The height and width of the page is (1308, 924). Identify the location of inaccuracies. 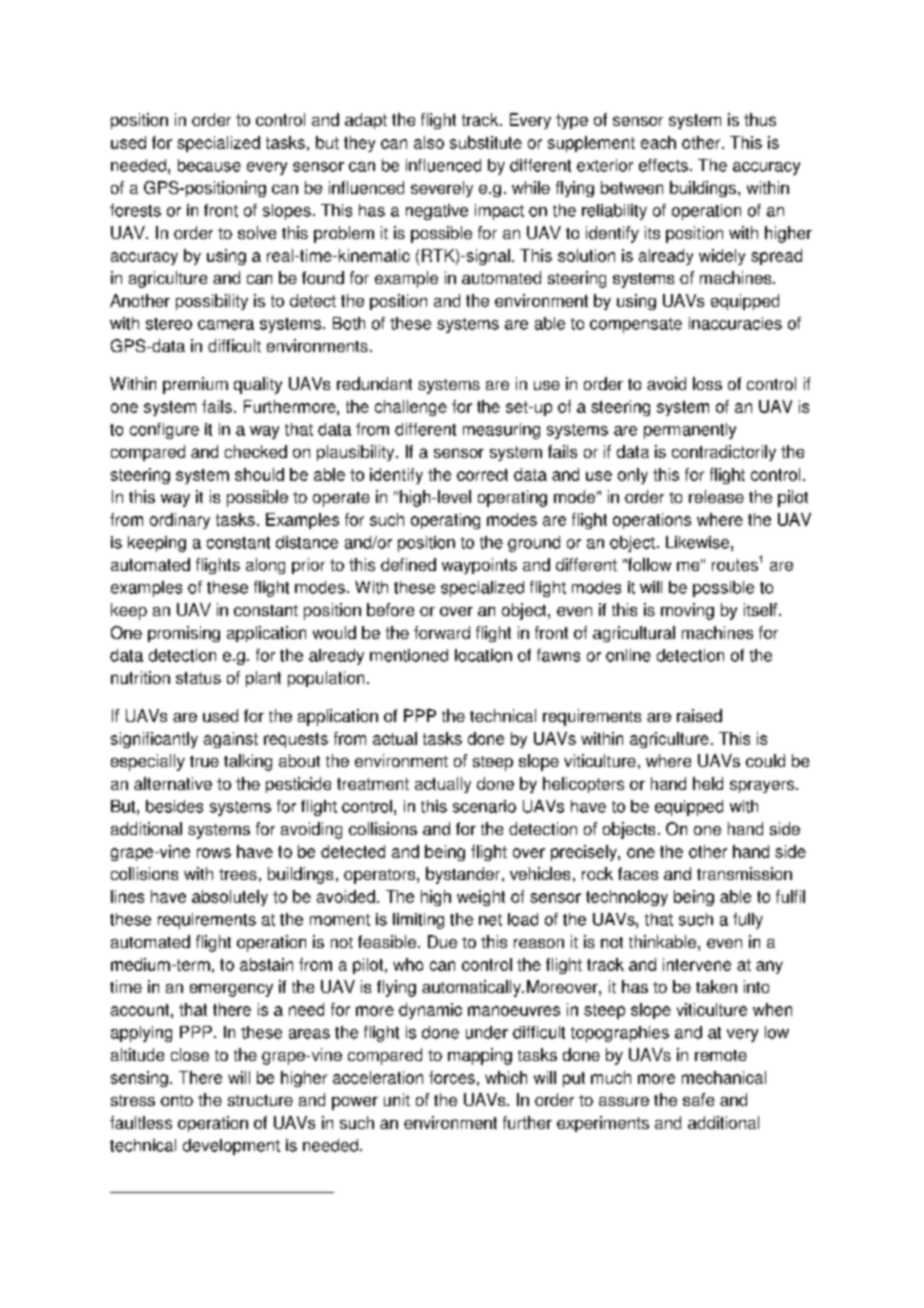
(735, 323).
